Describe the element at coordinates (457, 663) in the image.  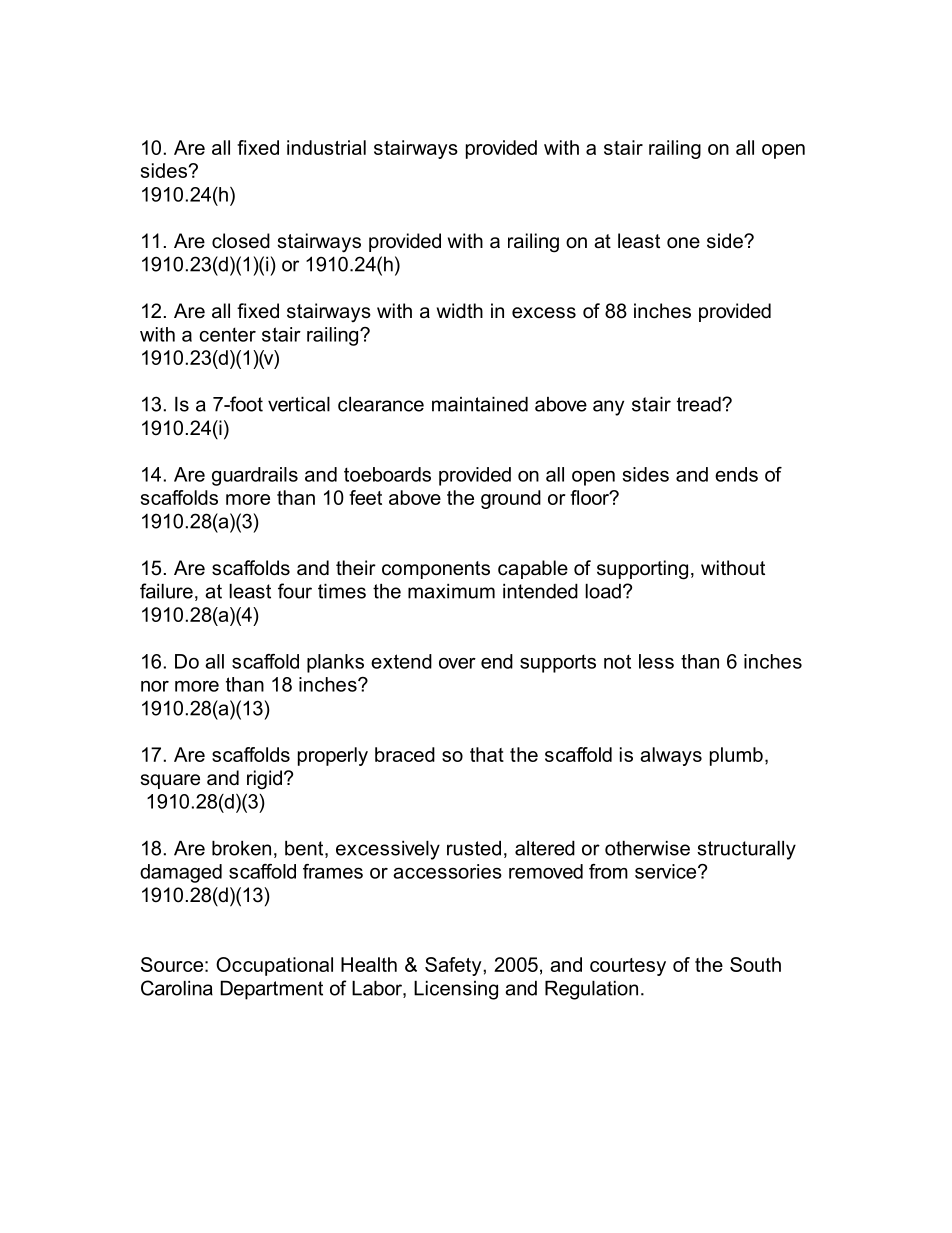
I see `over` at that location.
